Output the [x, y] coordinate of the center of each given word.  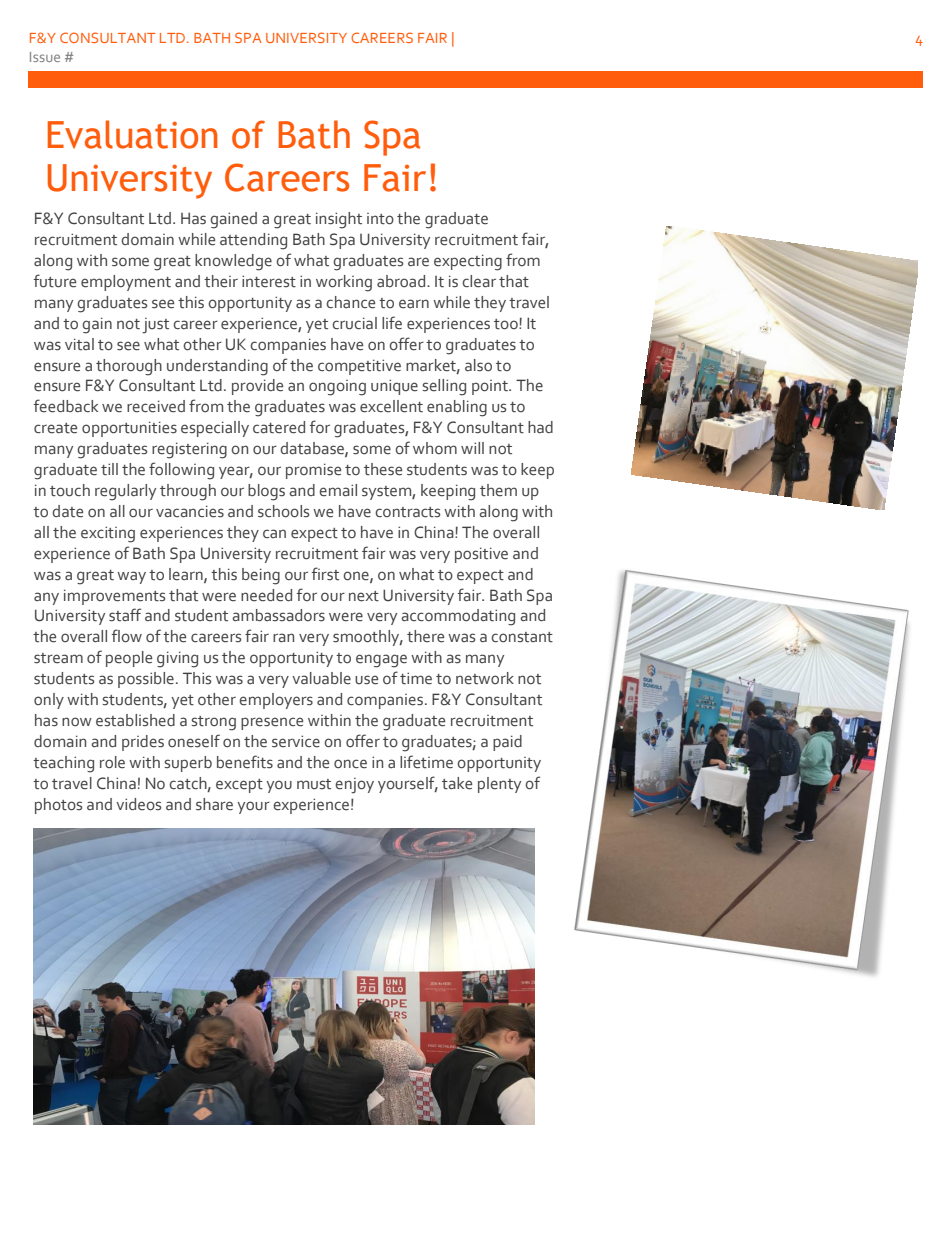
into [380, 219]
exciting [108, 534]
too [507, 324]
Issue [45, 57]
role [112, 762]
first [325, 574]
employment [126, 283]
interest [269, 281]
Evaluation [132, 134]
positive [481, 555]
